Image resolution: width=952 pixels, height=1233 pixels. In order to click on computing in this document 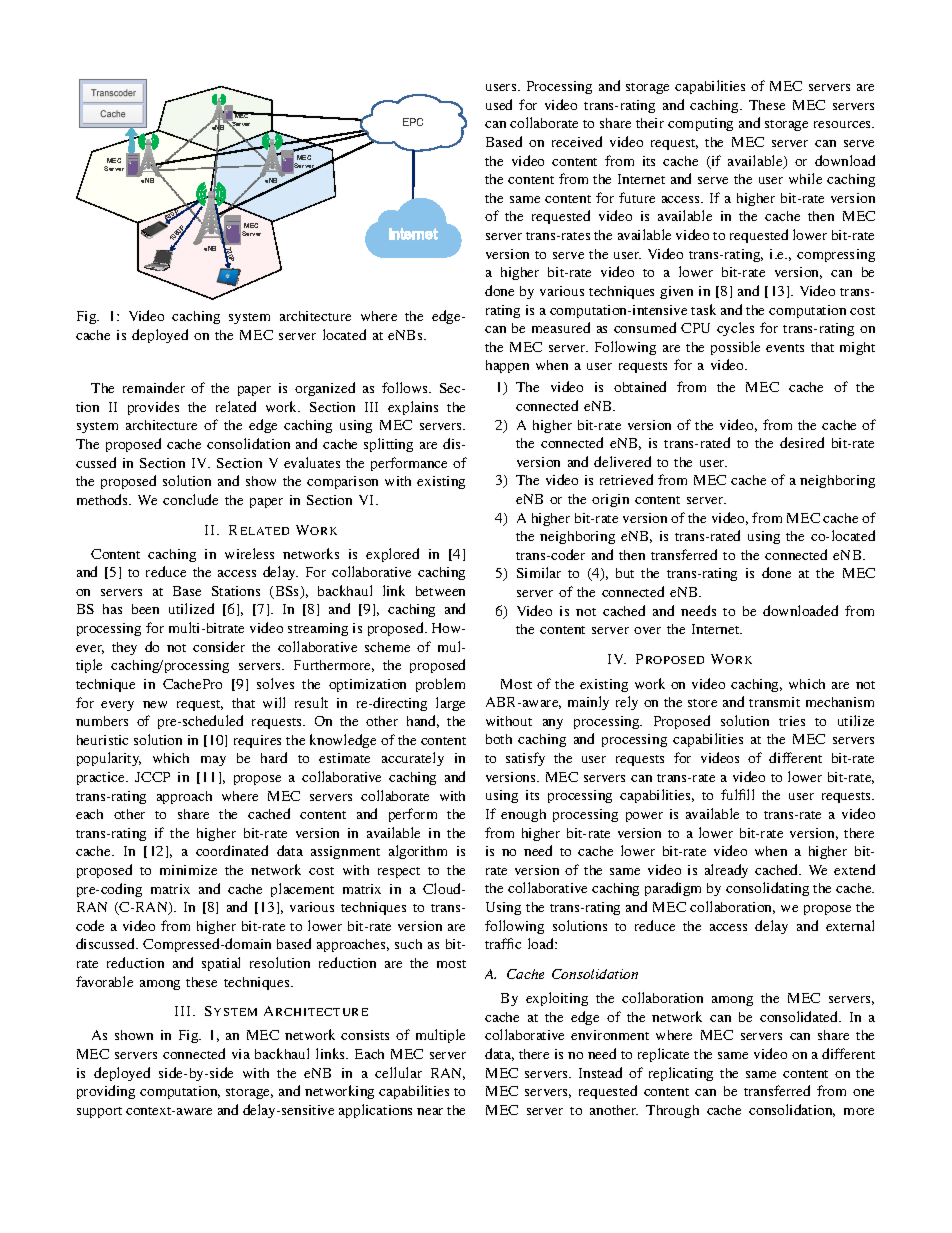, I will do `click(700, 124)`.
